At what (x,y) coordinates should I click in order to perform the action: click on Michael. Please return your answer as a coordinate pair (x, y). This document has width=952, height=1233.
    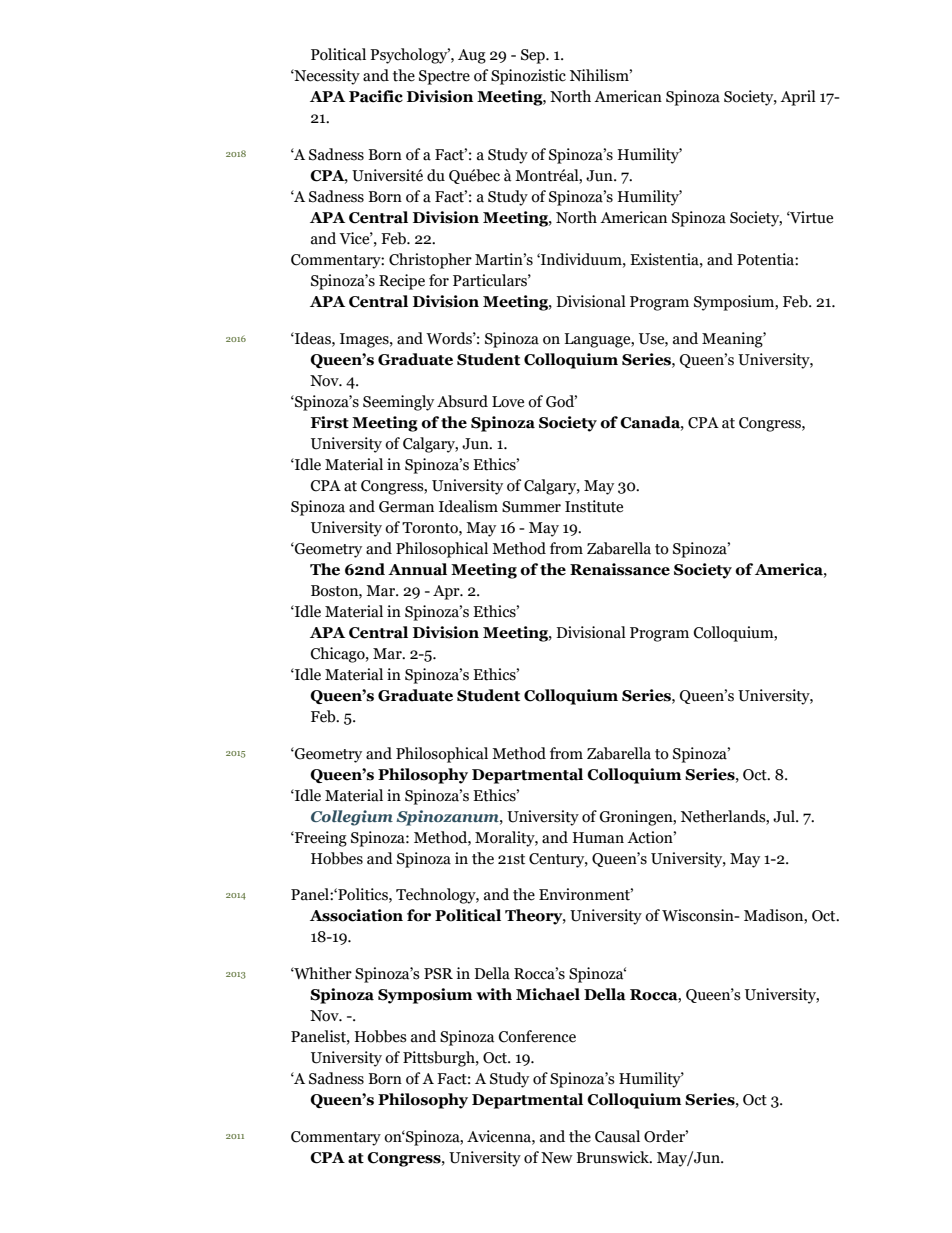
    Looking at the image, I should click on (548, 994).
